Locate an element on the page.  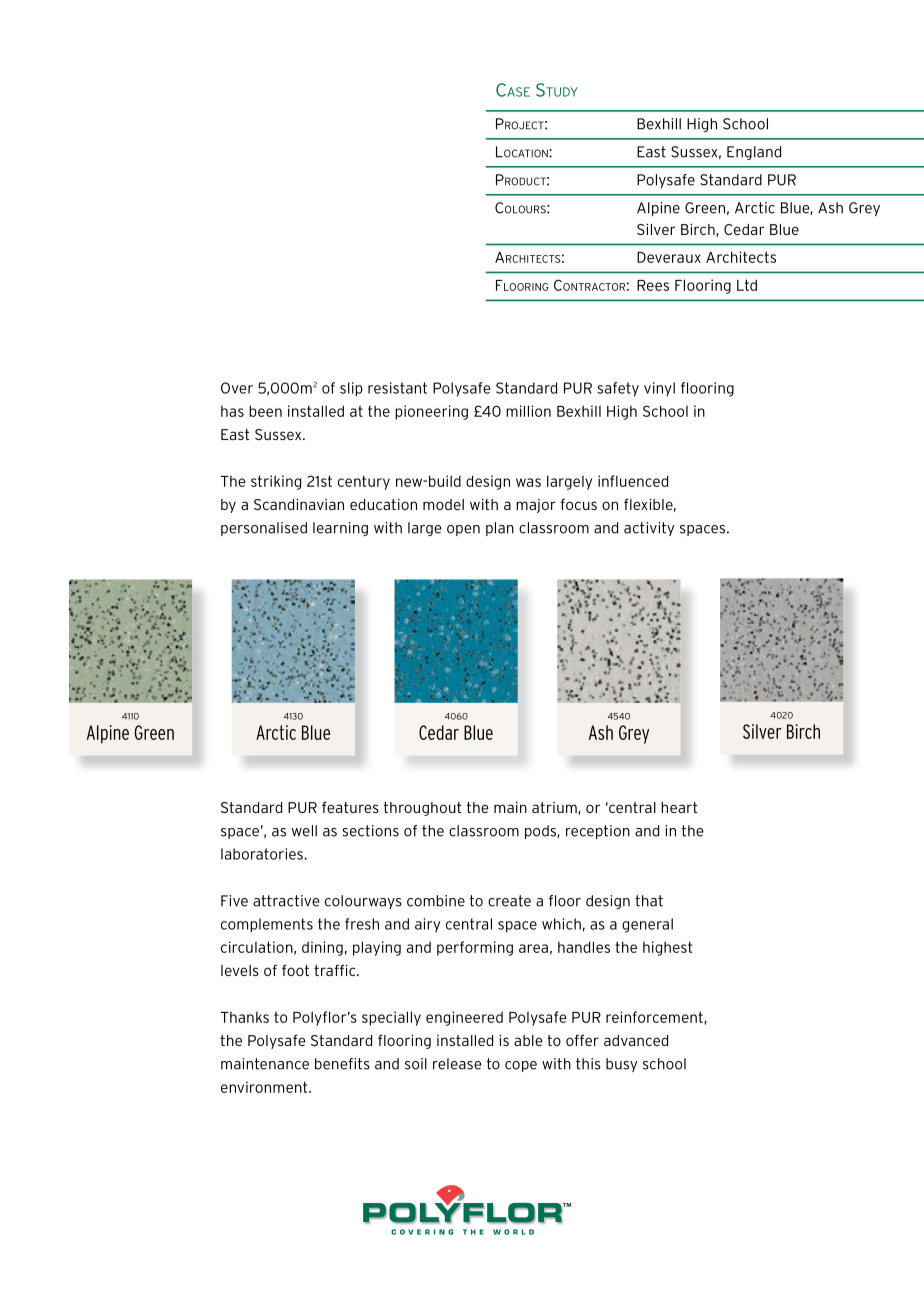
features is located at coordinates (350, 807).
